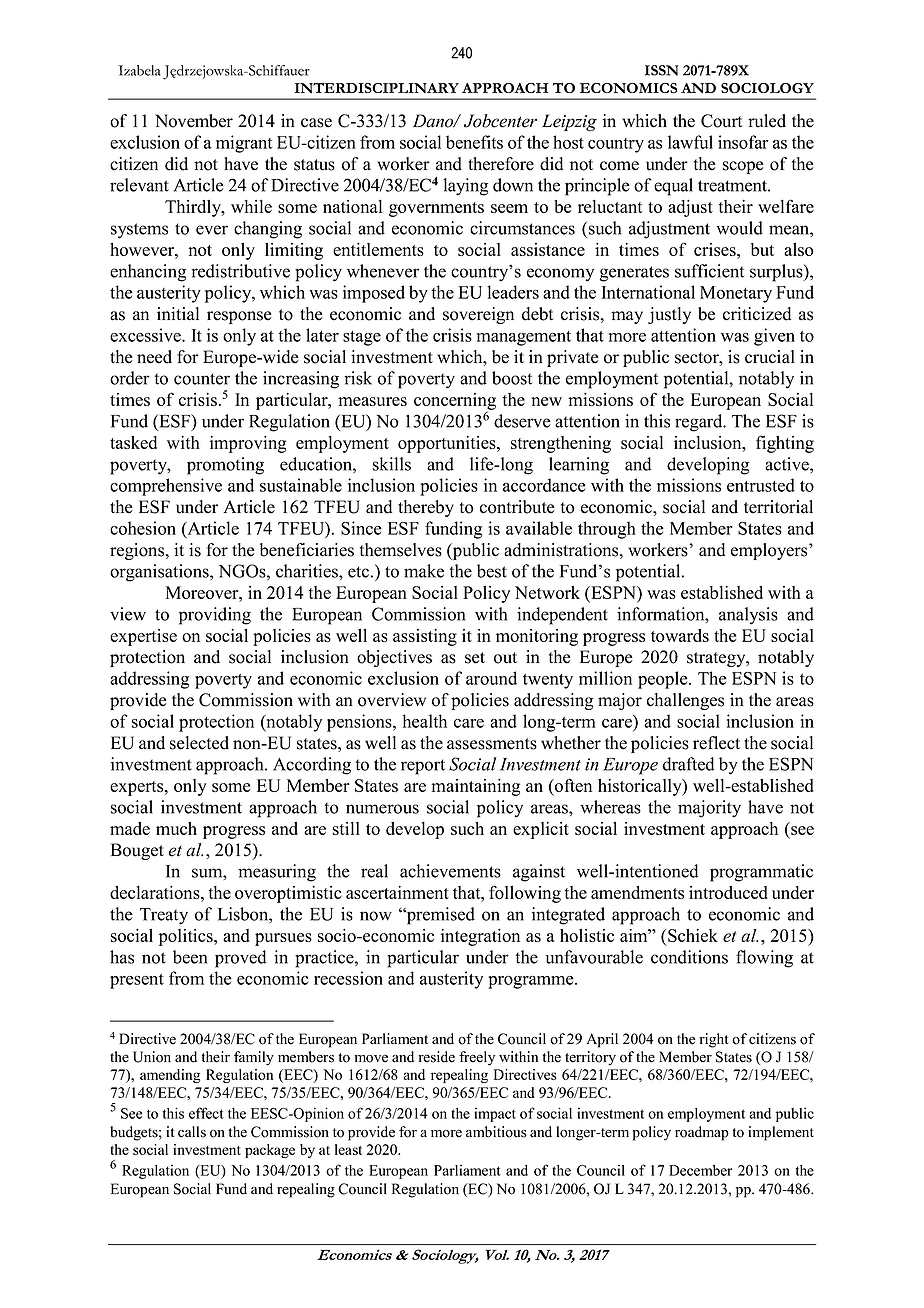  What do you see at coordinates (722, 121) in the page?
I see `Court` at bounding box center [722, 121].
